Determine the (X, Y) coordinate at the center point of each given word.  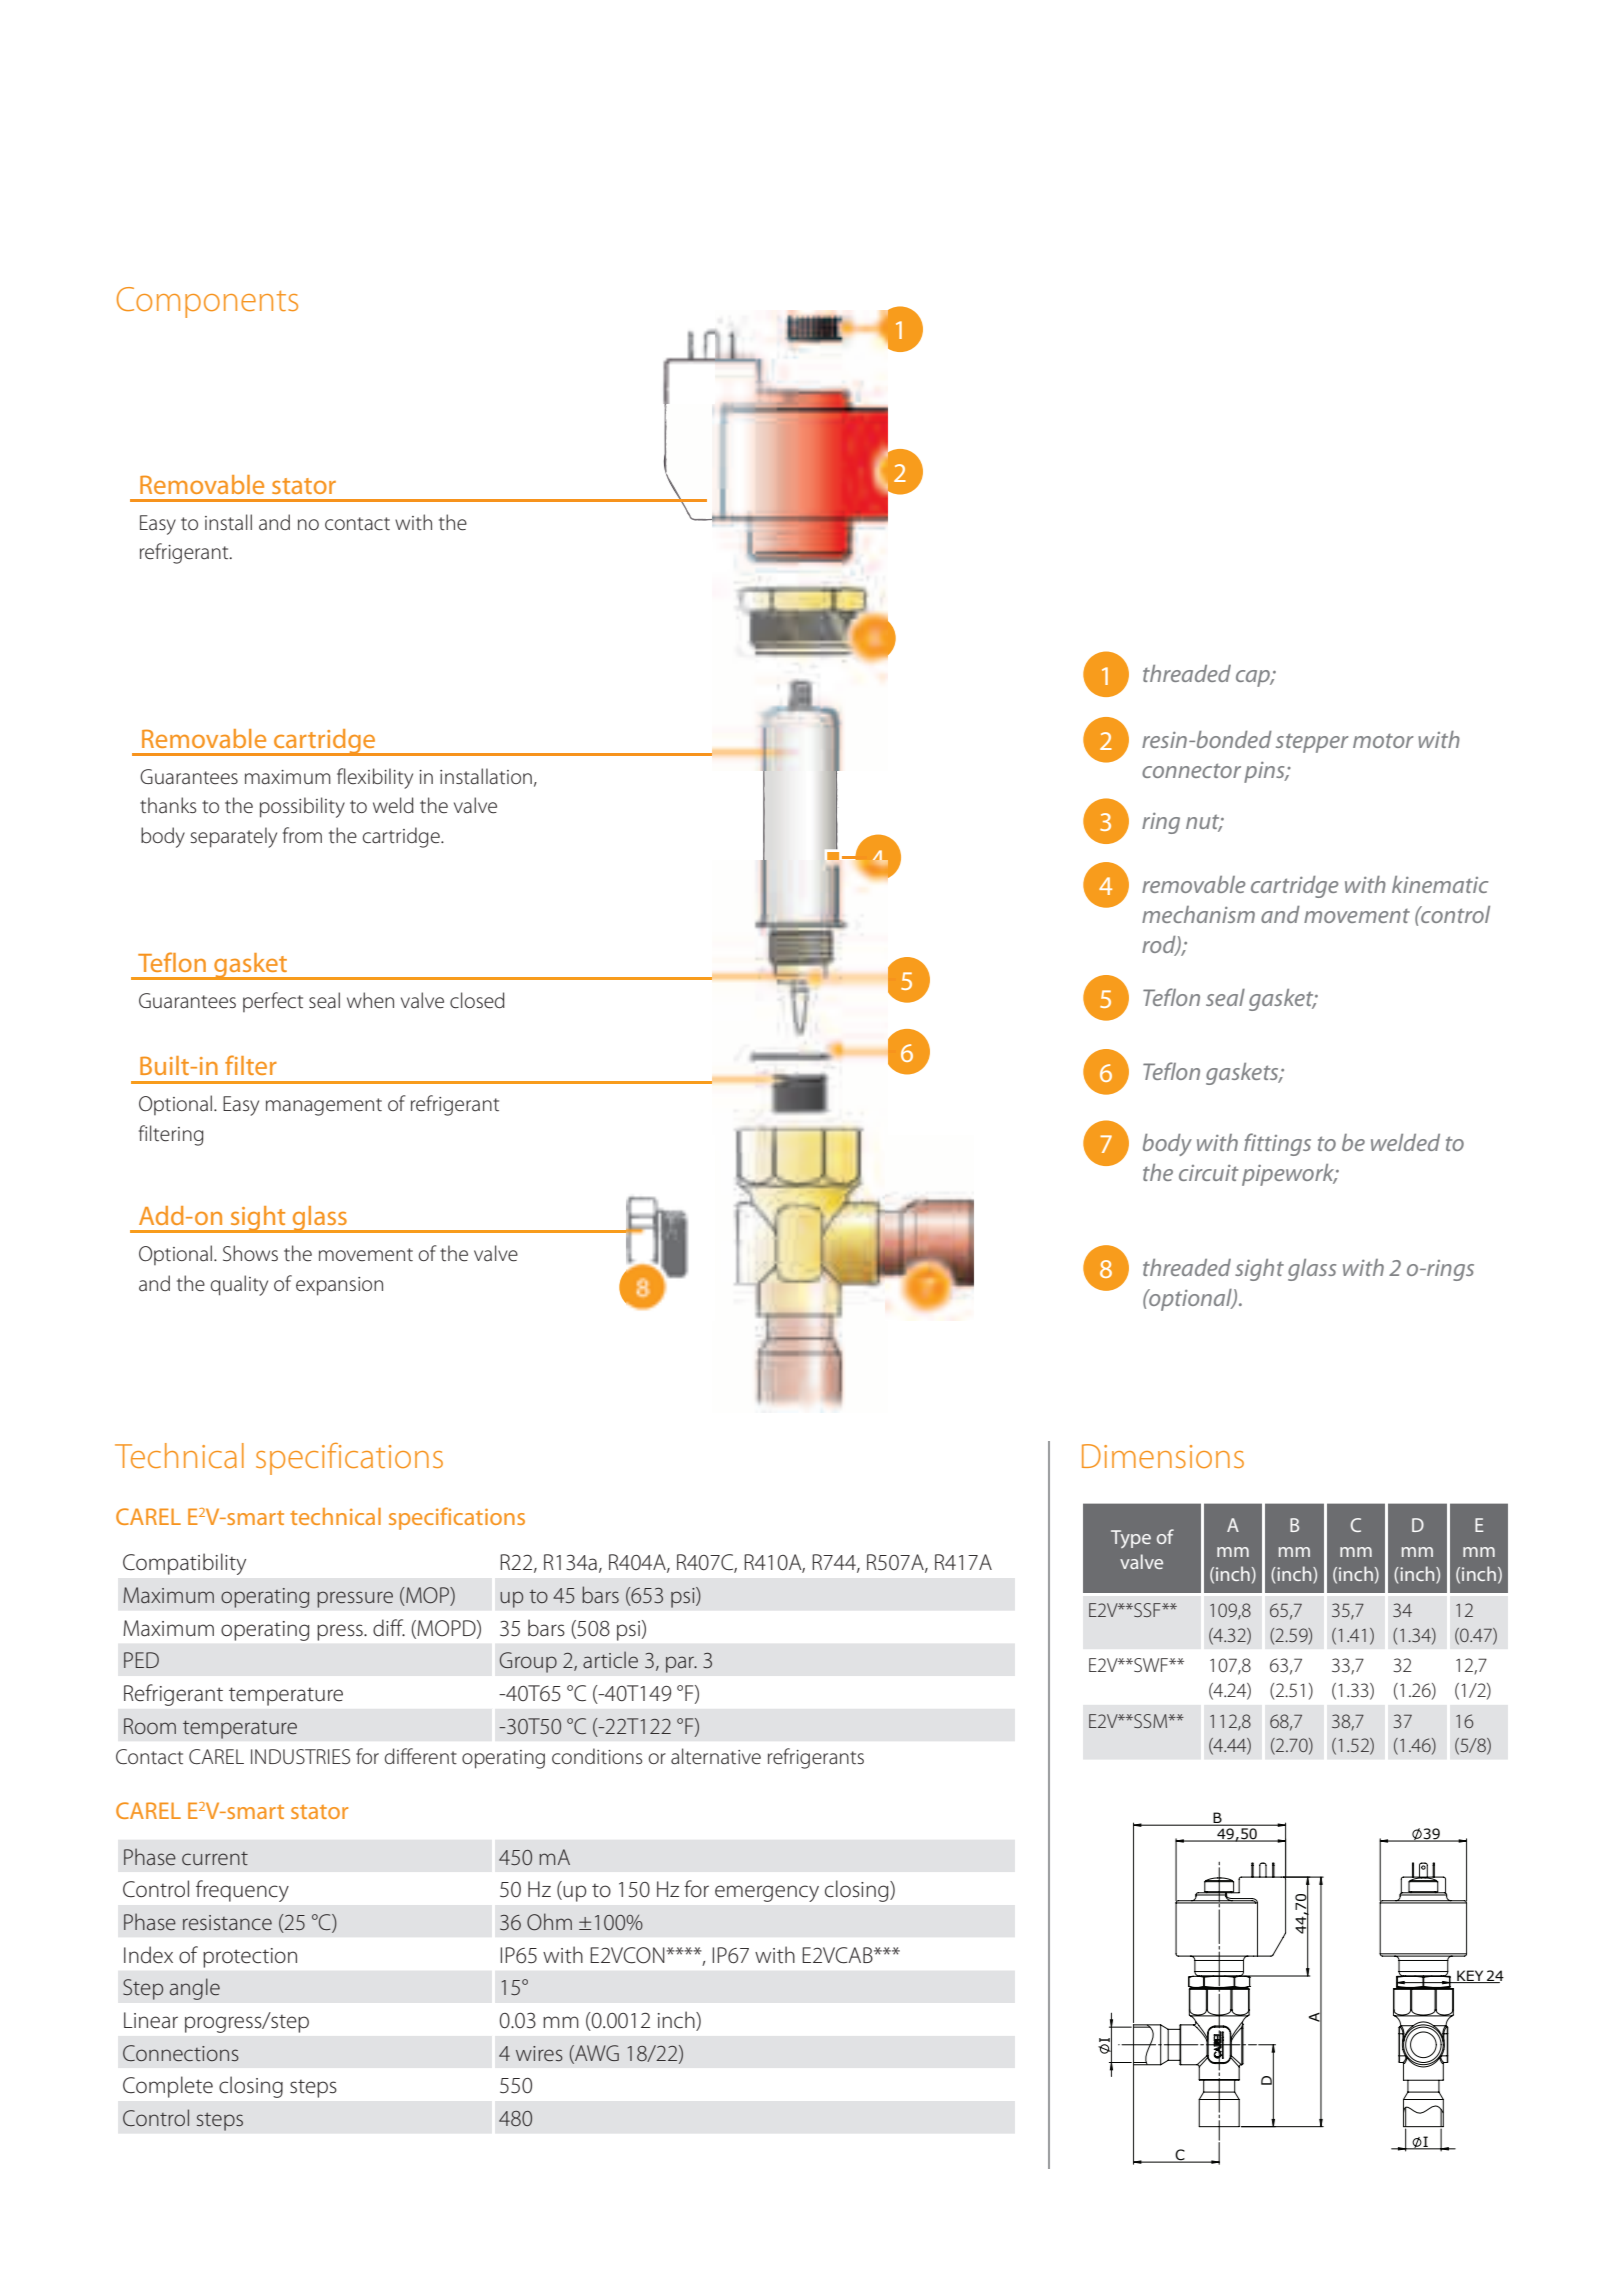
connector (1191, 770)
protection (250, 1958)
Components (207, 302)
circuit (1209, 1173)
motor (1383, 741)
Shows (250, 1253)
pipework (1289, 1175)
